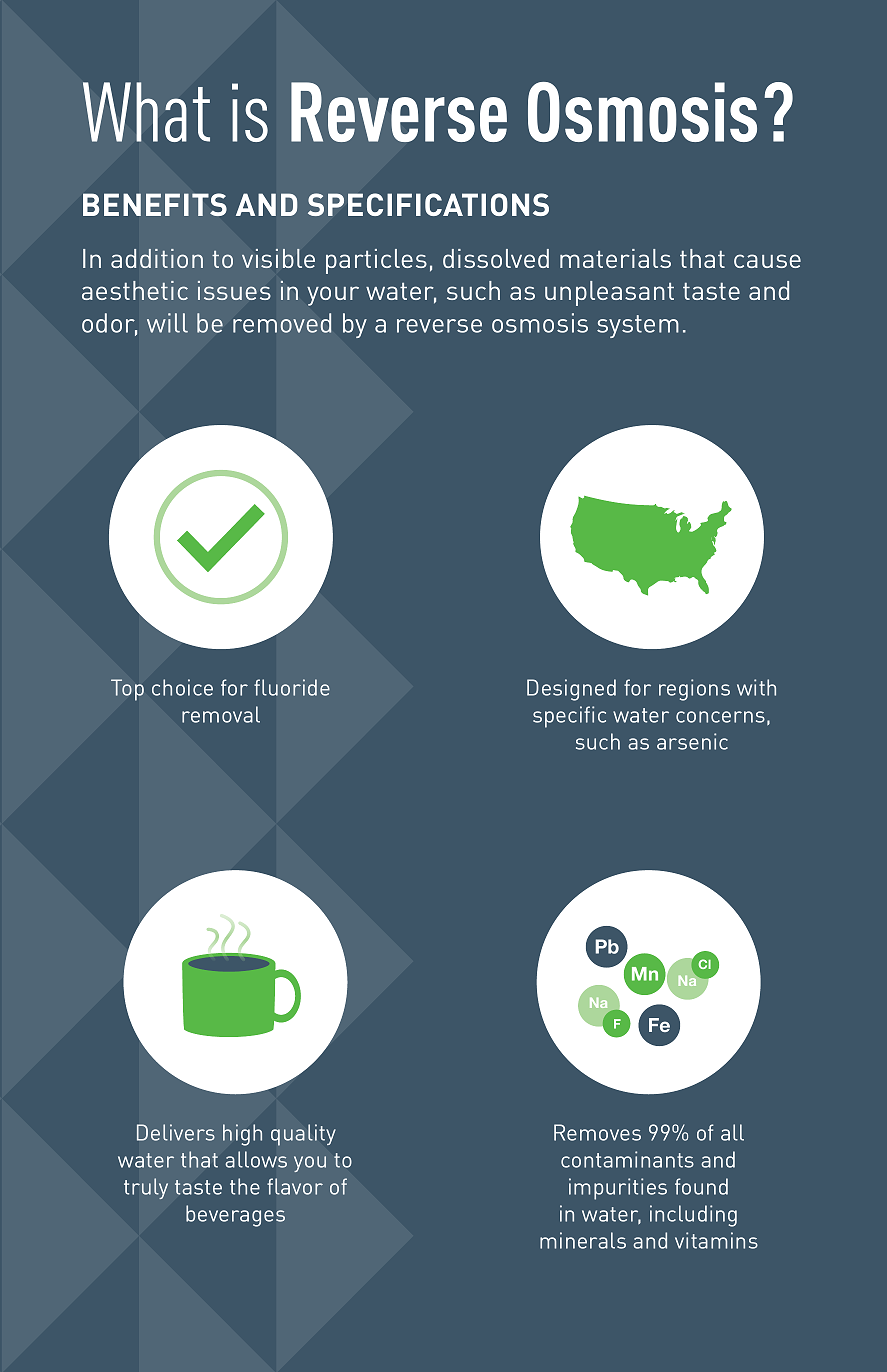  I want to click on Designed, so click(571, 690).
